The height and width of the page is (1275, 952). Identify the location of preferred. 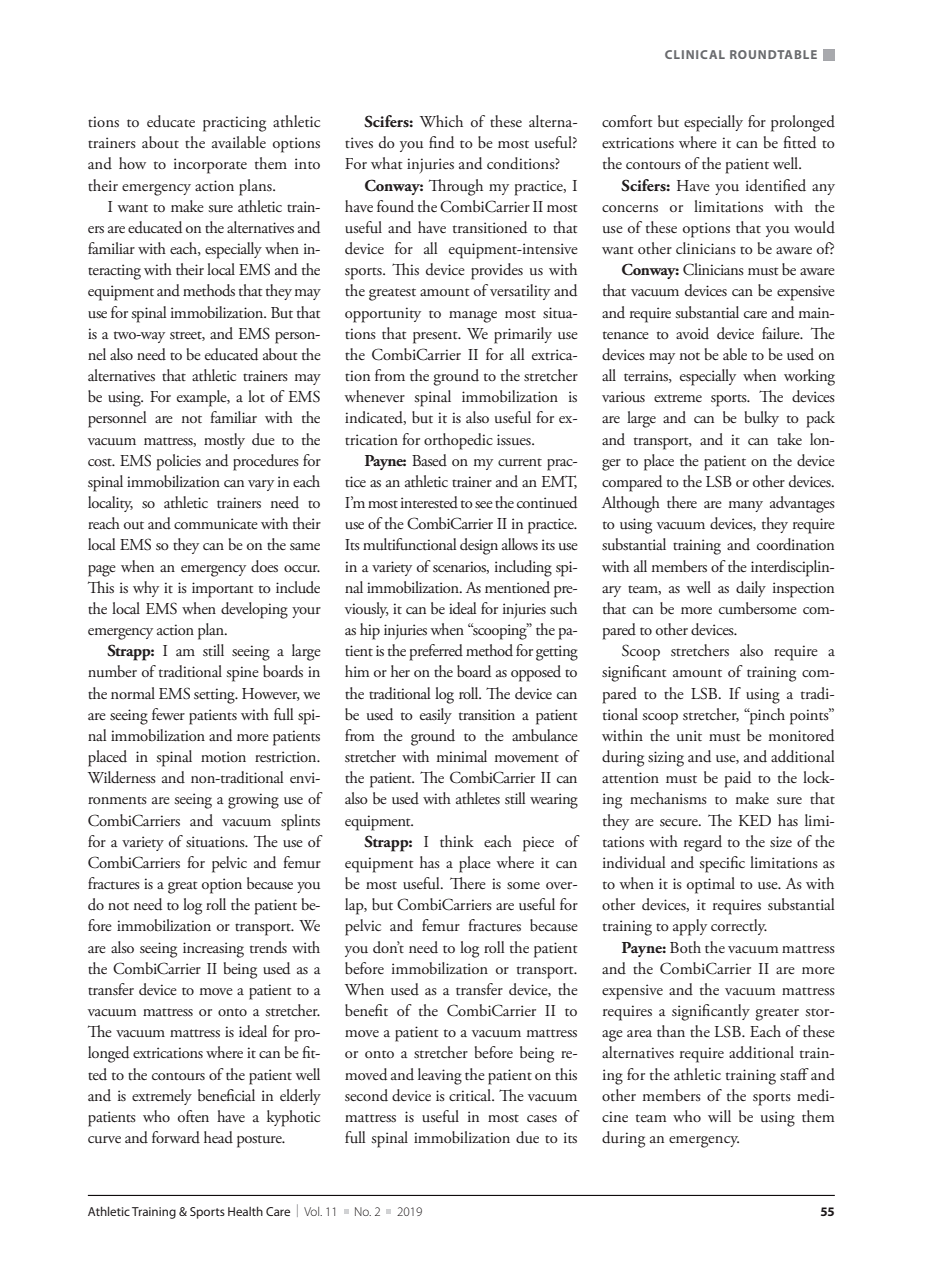
(436, 652).
